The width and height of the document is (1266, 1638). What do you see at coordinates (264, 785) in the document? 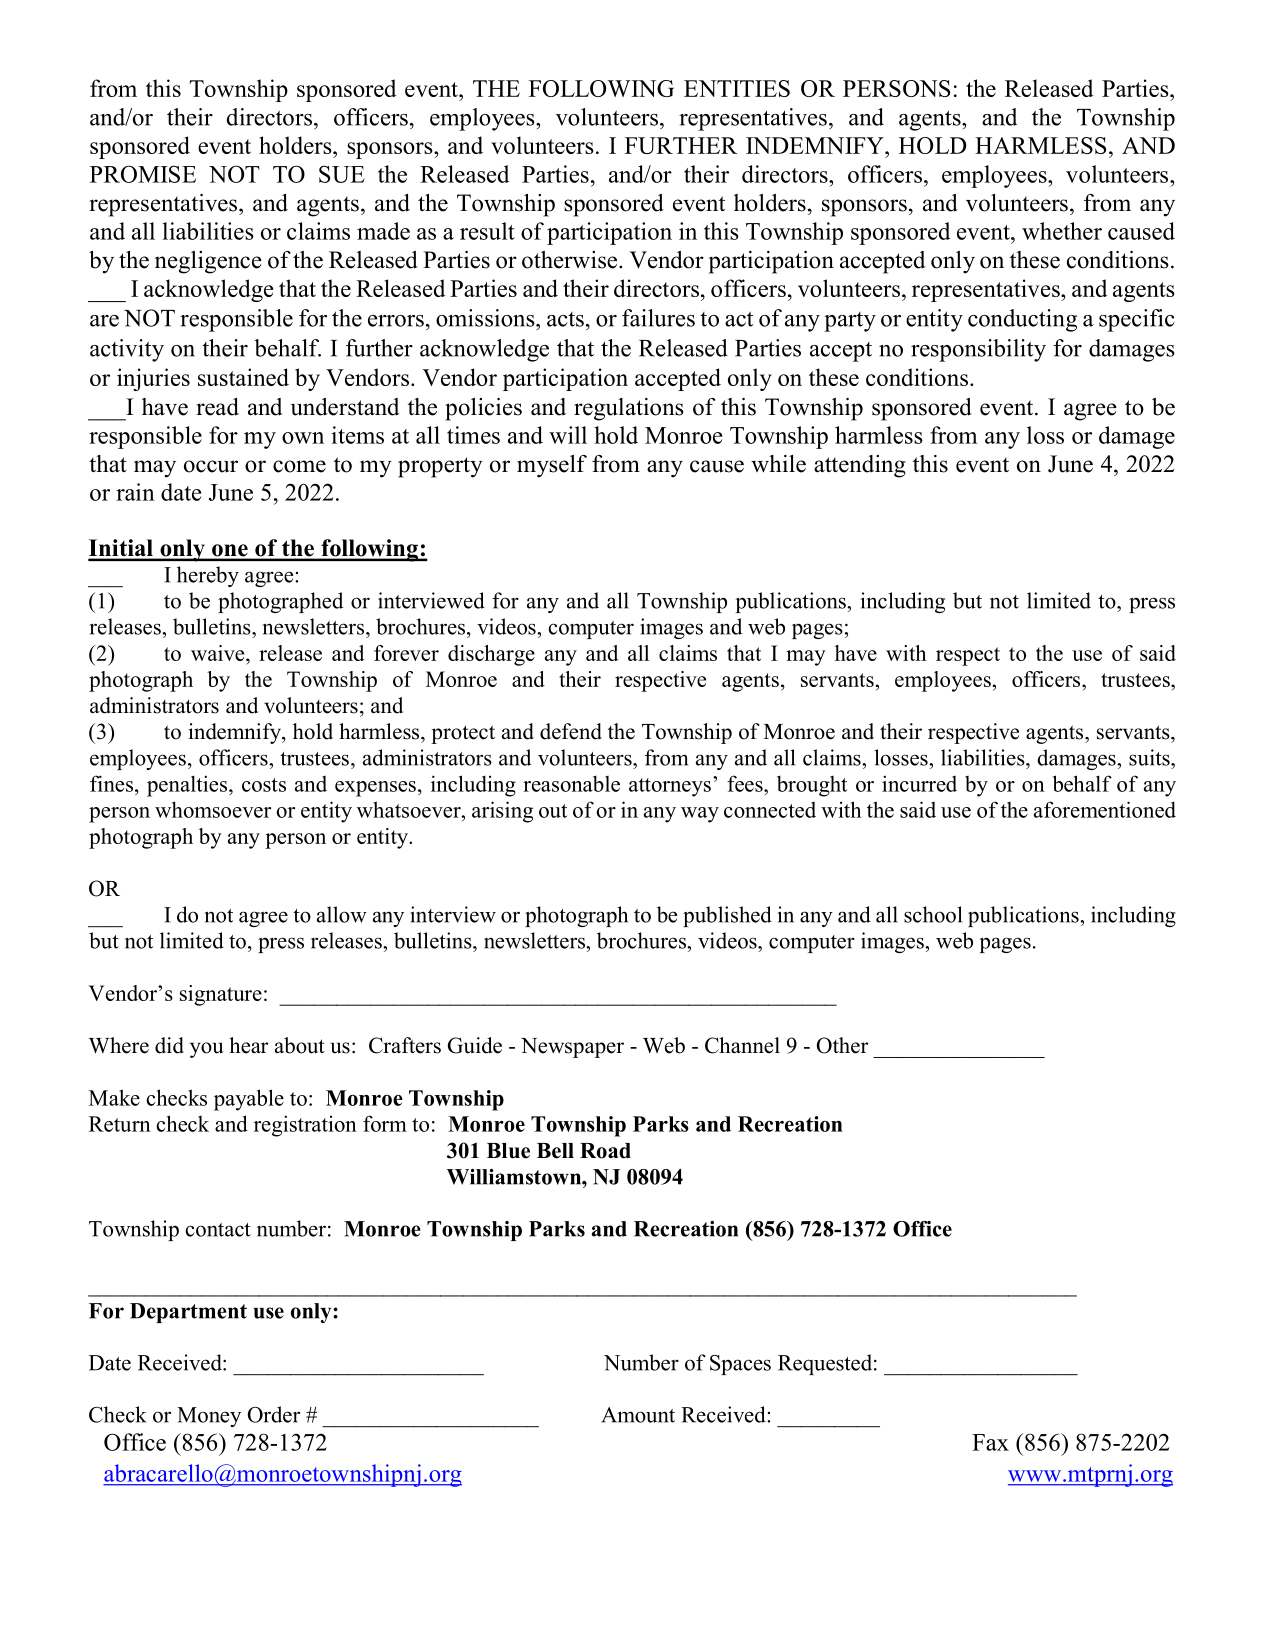
I see `costs` at bounding box center [264, 785].
